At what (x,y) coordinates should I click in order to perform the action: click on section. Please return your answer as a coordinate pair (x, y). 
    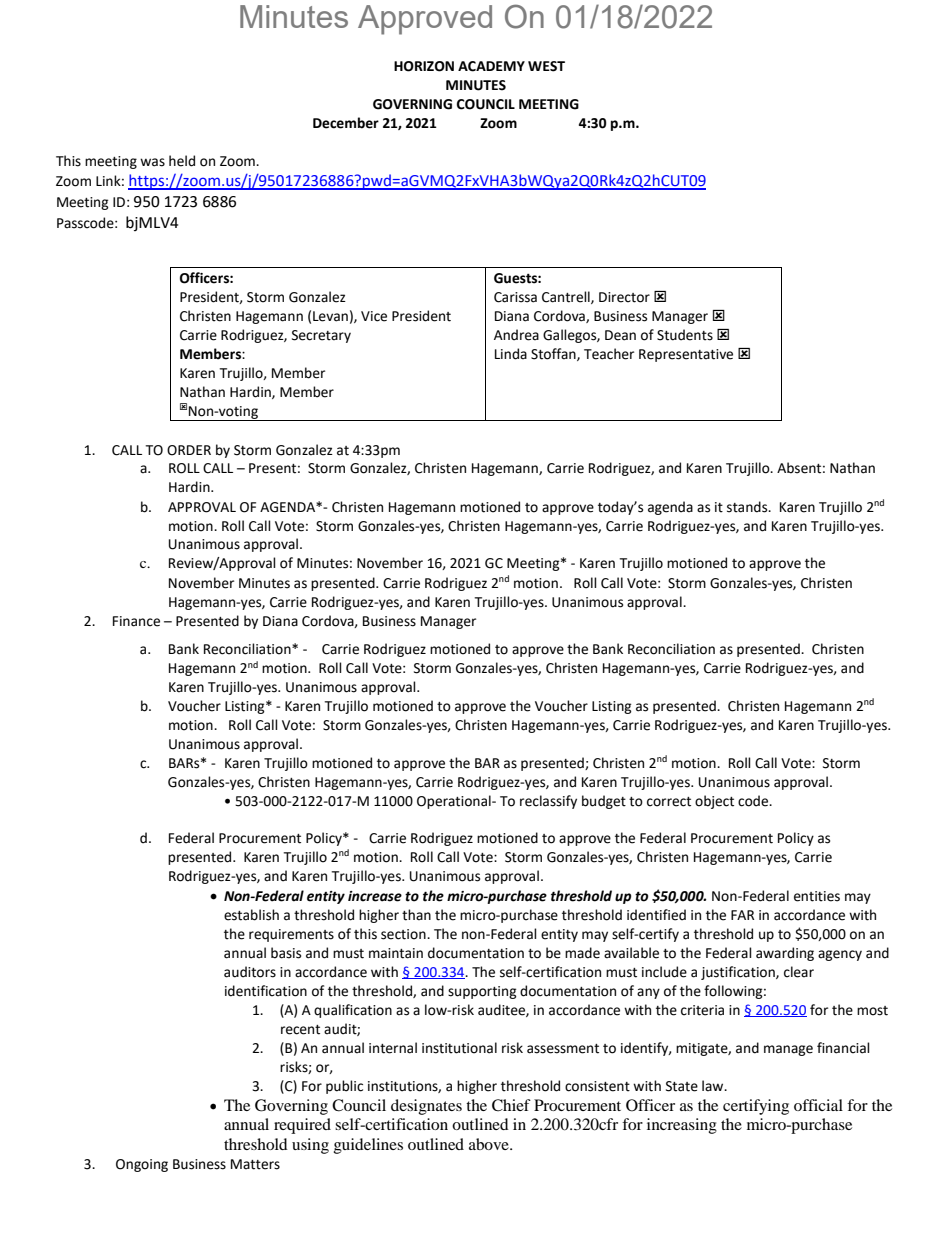
    Looking at the image, I should click on (404, 934).
